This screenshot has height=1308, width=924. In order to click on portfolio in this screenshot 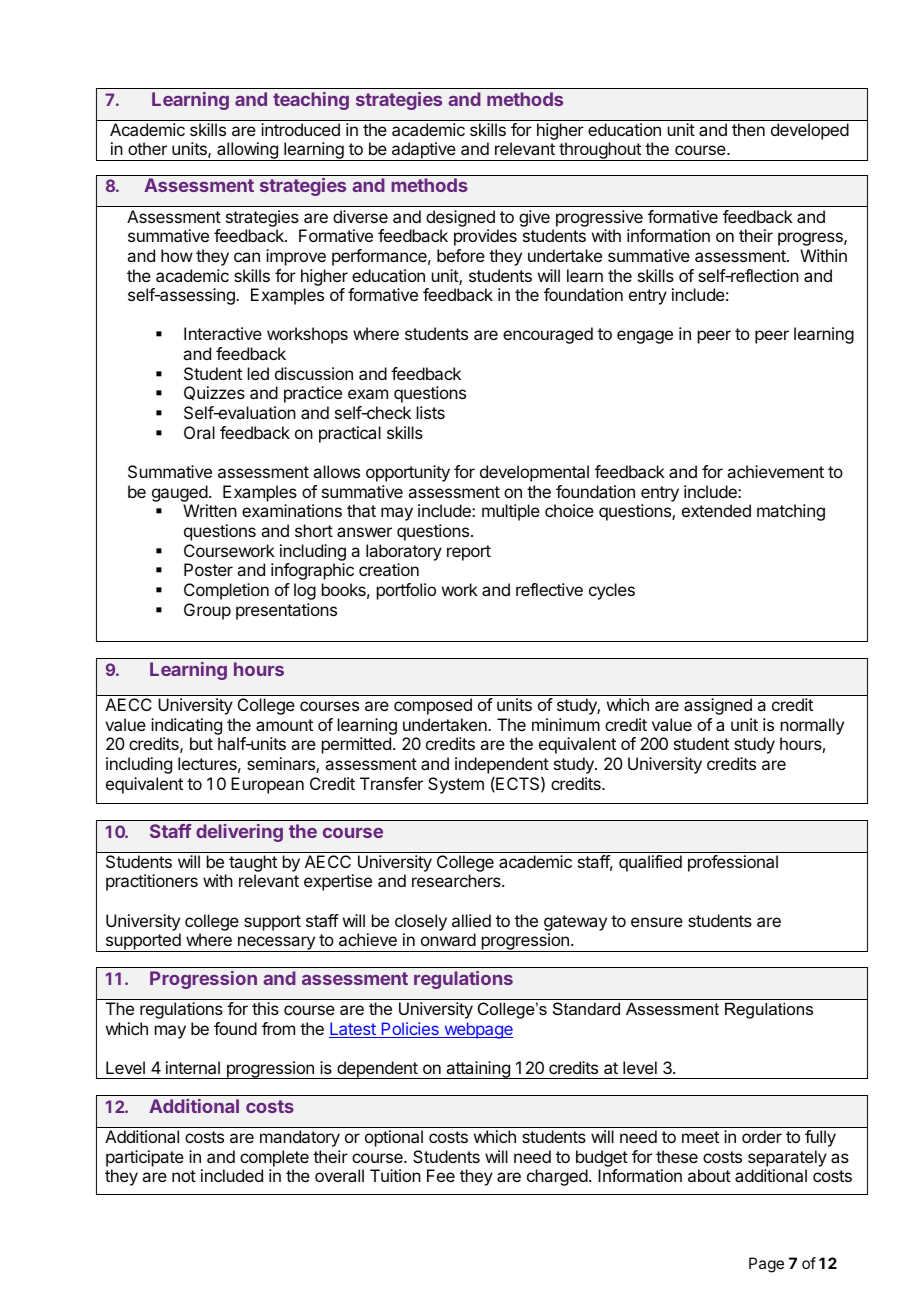, I will do `click(406, 591)`.
